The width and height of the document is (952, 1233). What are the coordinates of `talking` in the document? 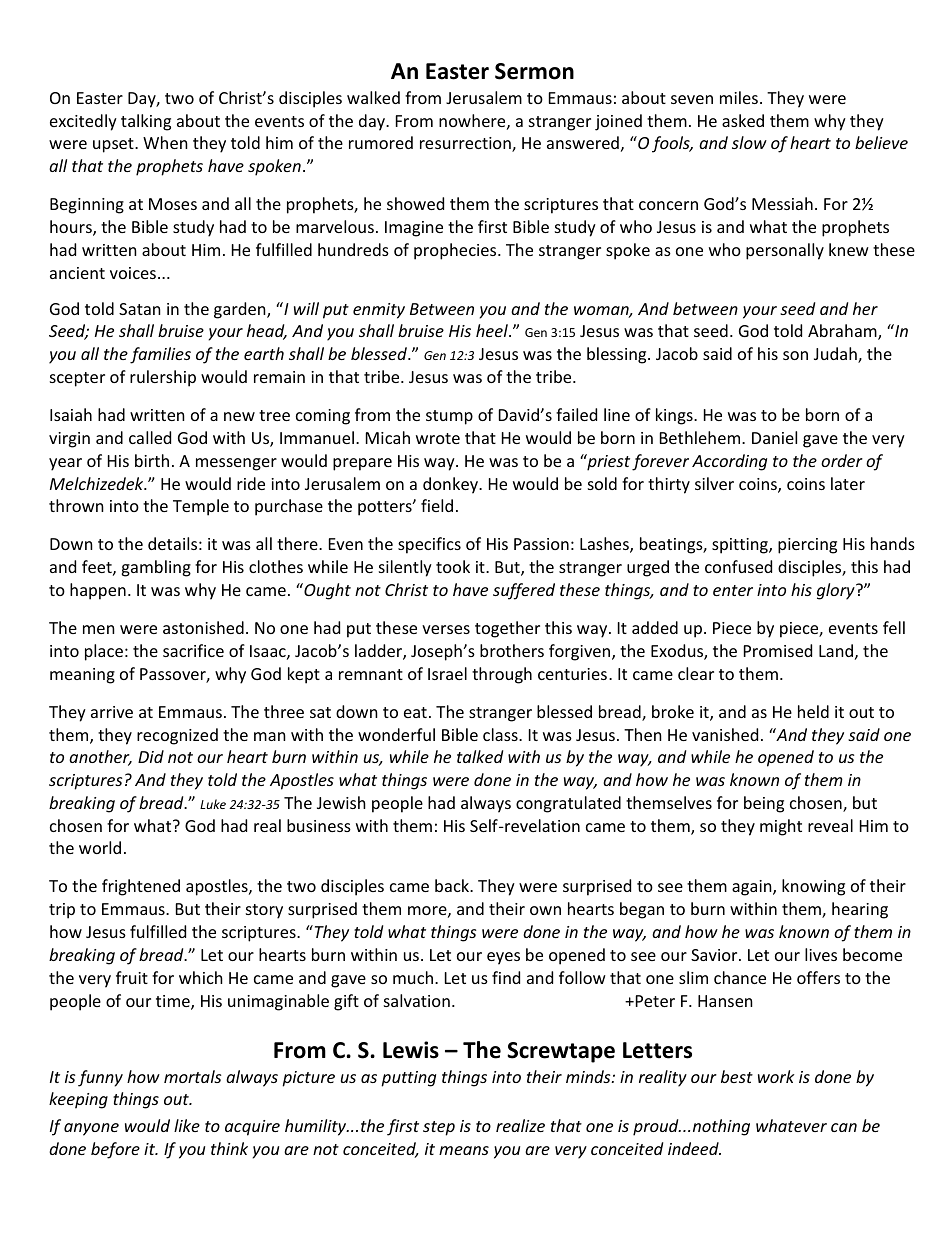 It's located at (146, 122).
